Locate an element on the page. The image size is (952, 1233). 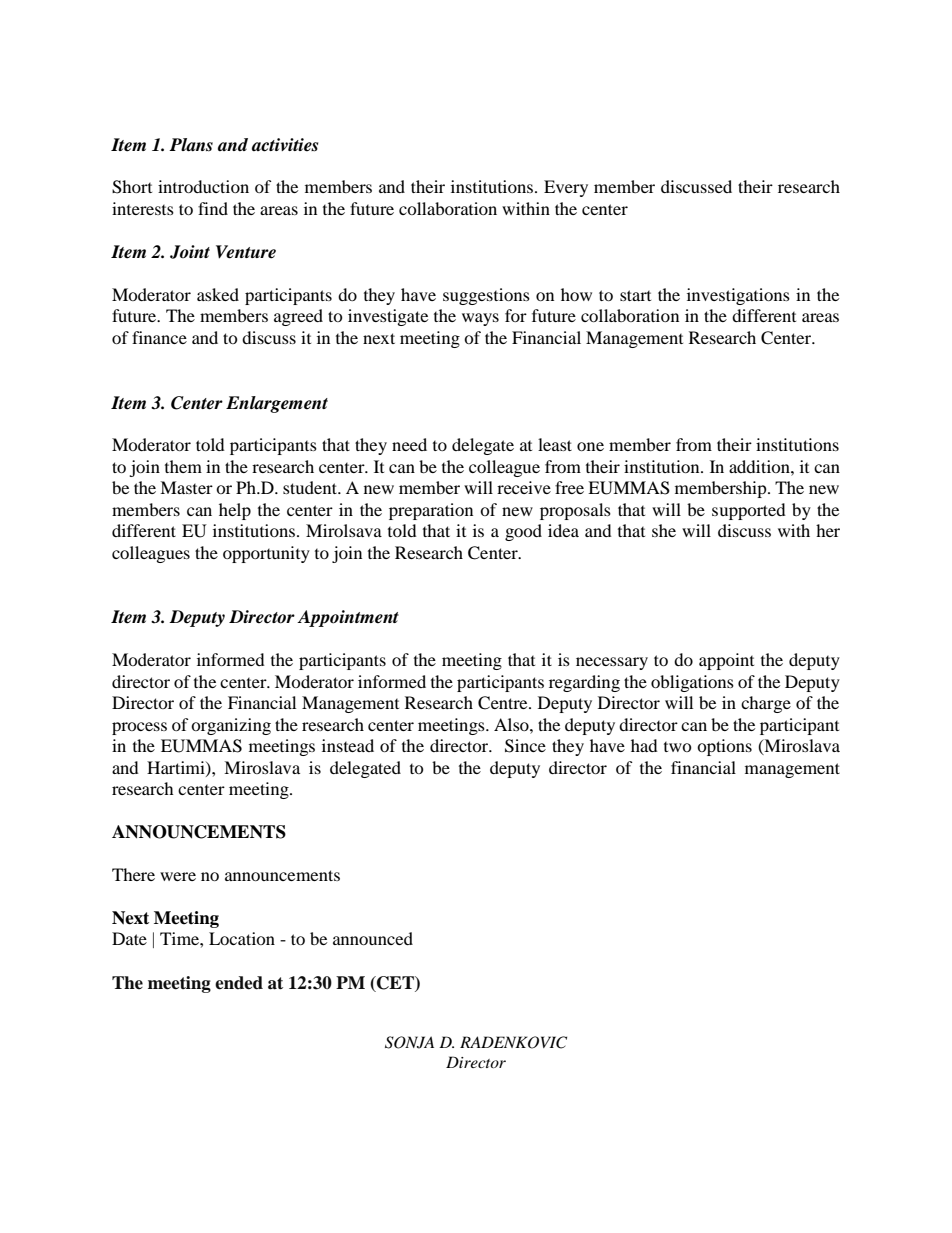
Enlargement is located at coordinates (277, 404).
